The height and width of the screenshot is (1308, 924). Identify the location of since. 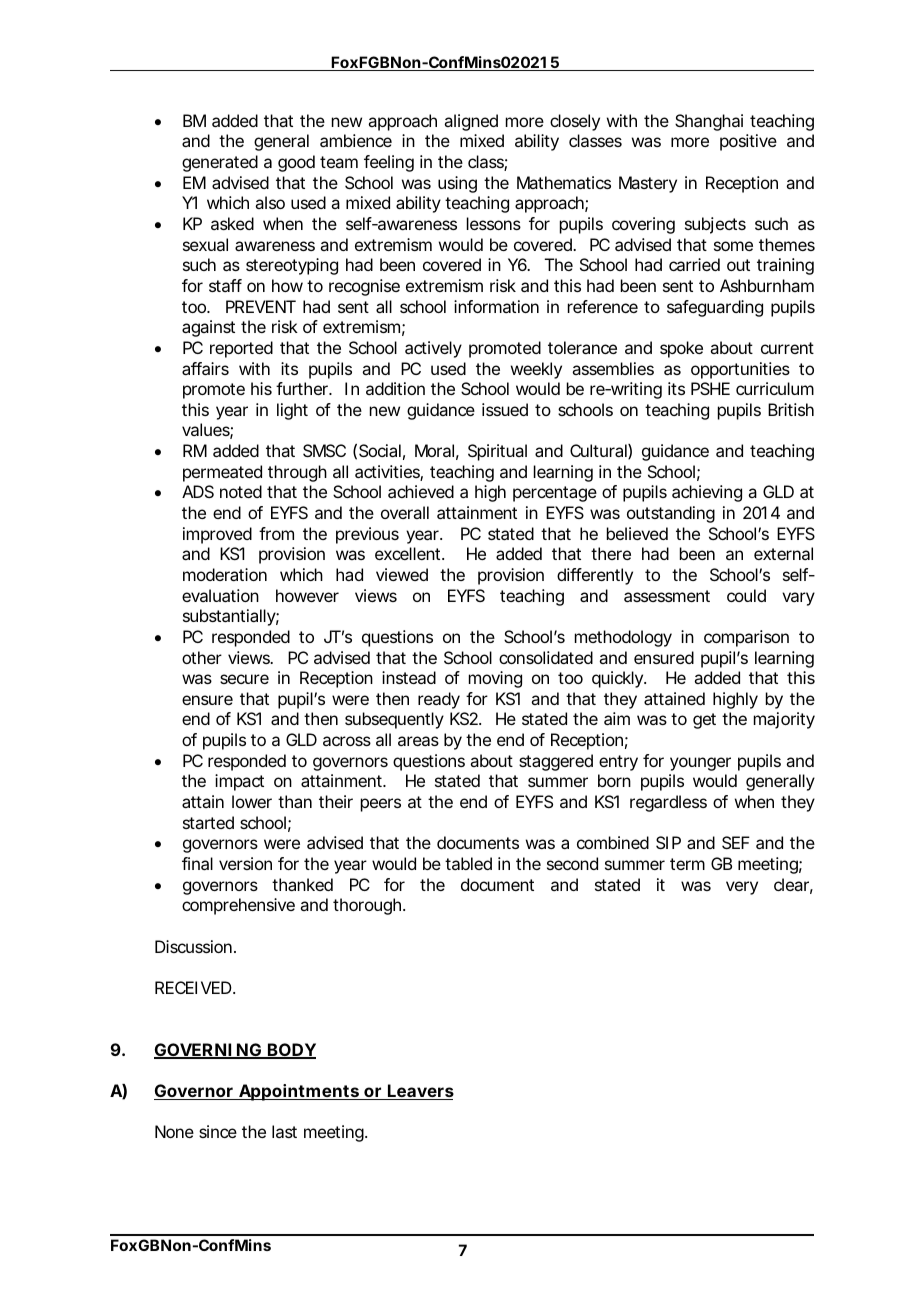
(218, 1131).
